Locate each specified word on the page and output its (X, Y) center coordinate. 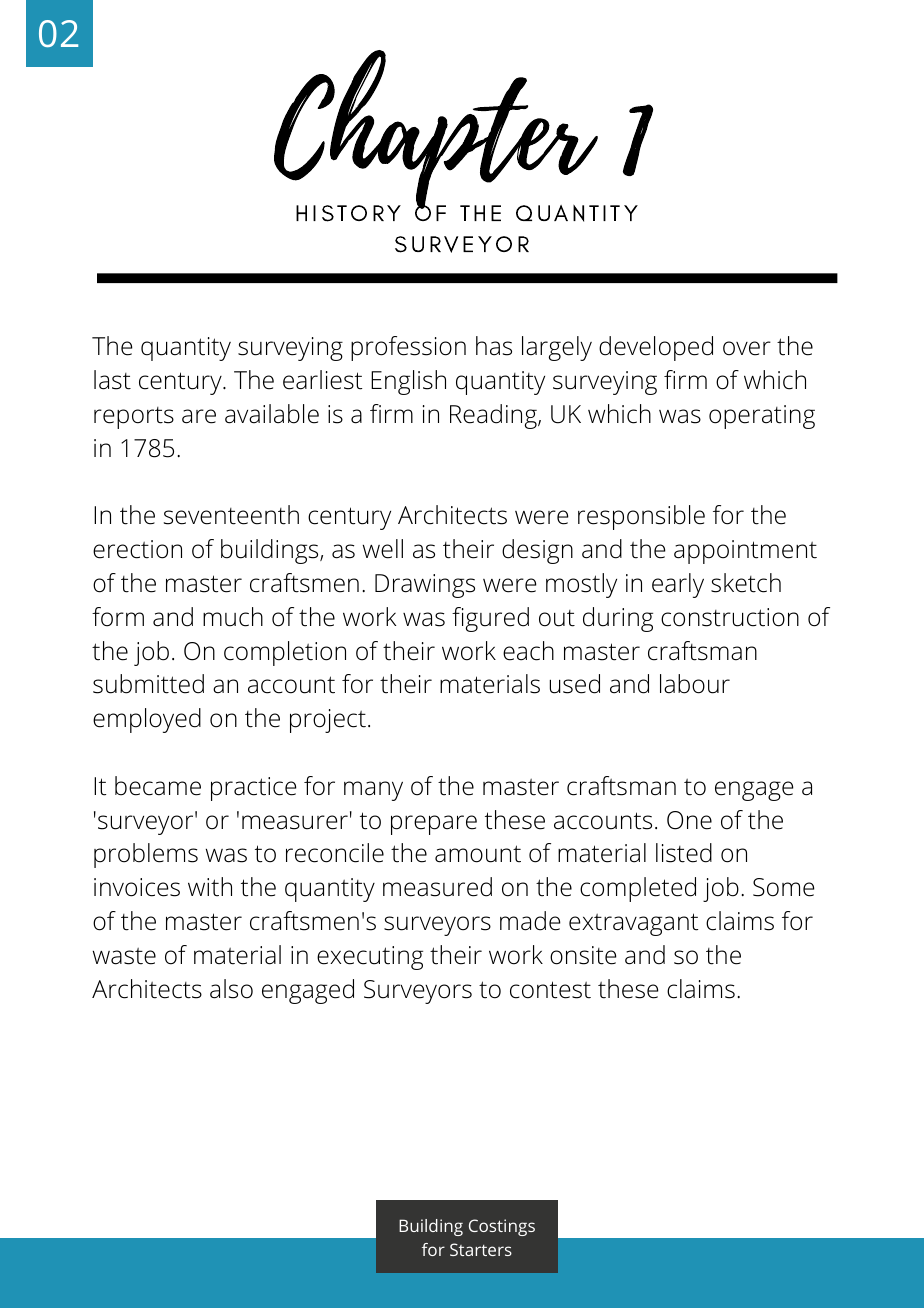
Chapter (436, 131)
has (494, 346)
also (231, 989)
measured (437, 887)
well (383, 549)
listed (684, 853)
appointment (745, 552)
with (210, 887)
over (747, 348)
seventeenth (231, 515)
